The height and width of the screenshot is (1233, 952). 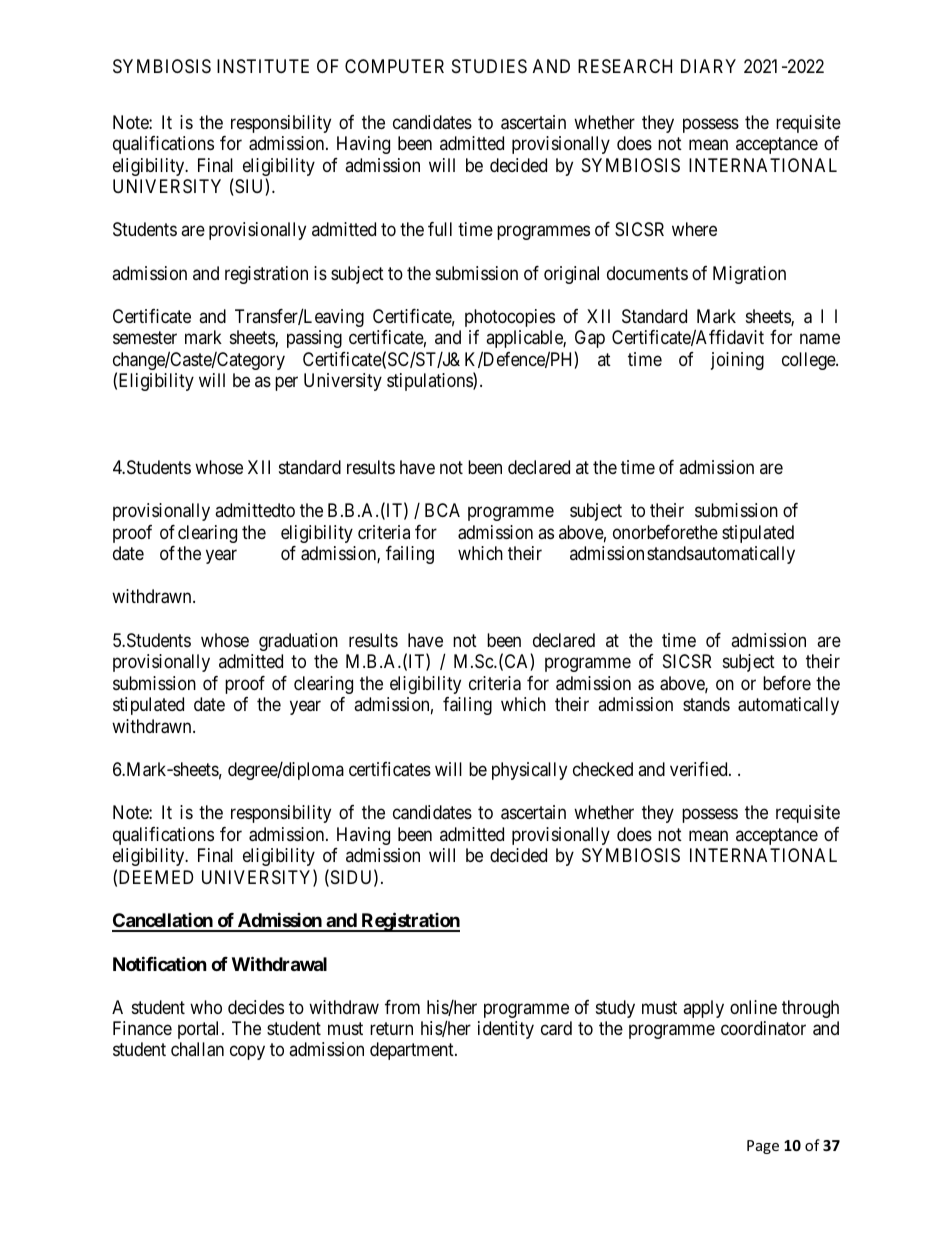 What do you see at coordinates (163, 922) in the screenshot?
I see `Cancellation` at bounding box center [163, 922].
